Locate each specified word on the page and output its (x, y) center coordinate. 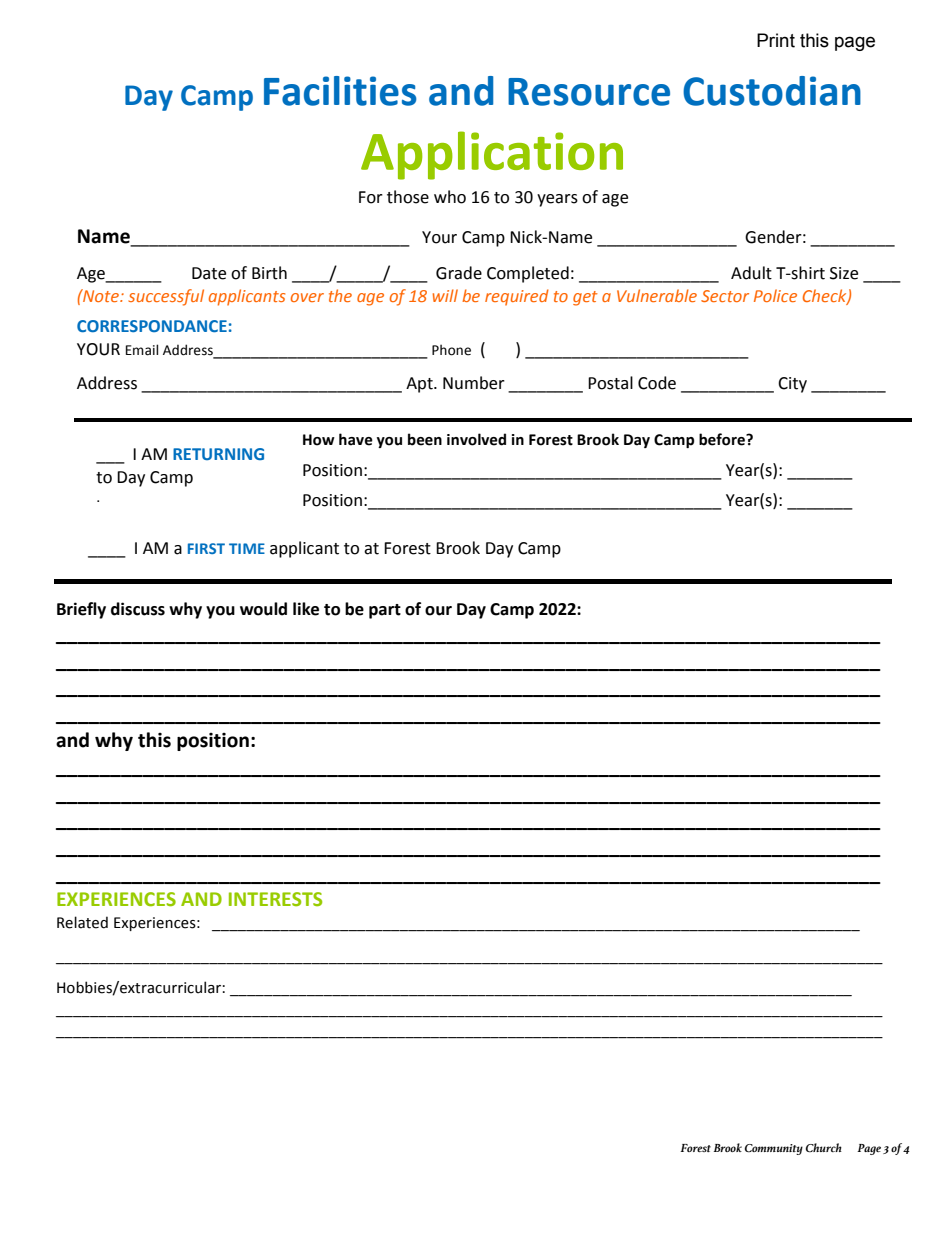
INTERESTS (275, 899)
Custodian (772, 91)
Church (824, 1148)
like (306, 609)
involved (476, 439)
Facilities (340, 91)
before (723, 439)
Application (492, 155)
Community (774, 1149)
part (385, 611)
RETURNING (218, 454)
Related (82, 922)
